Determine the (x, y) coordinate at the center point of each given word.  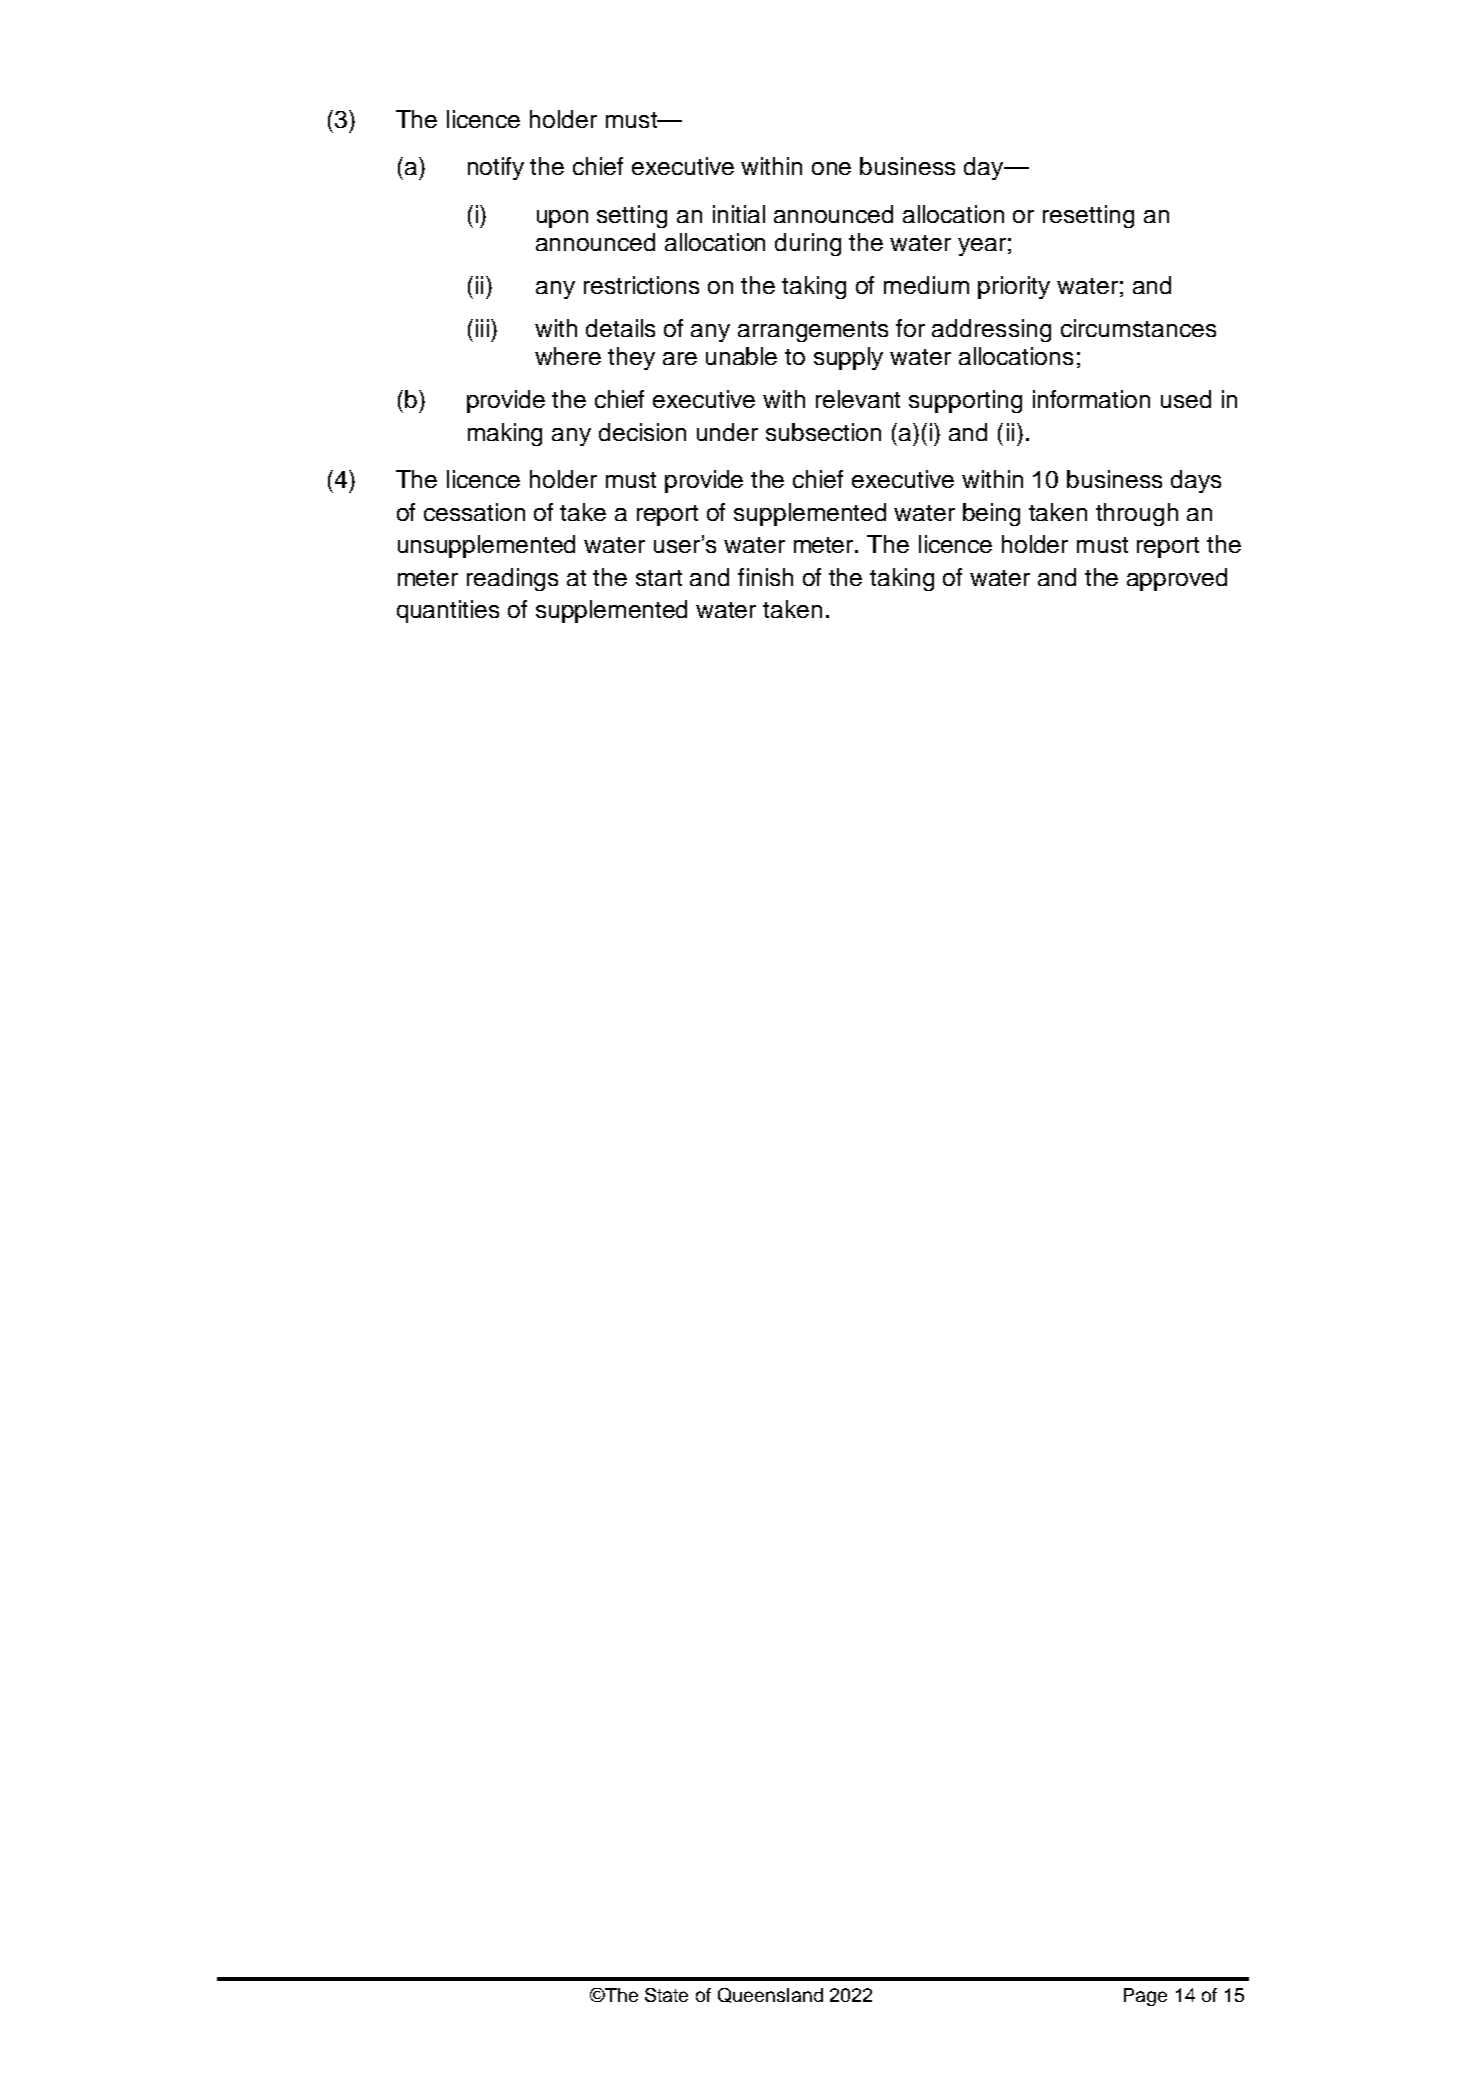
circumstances (1138, 328)
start (659, 578)
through (1137, 514)
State (666, 1995)
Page (1145, 1997)
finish (765, 577)
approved (1177, 579)
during (808, 244)
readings (512, 579)
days (1196, 481)
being (991, 514)
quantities (448, 611)
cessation (474, 512)
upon (562, 219)
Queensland (770, 1995)
